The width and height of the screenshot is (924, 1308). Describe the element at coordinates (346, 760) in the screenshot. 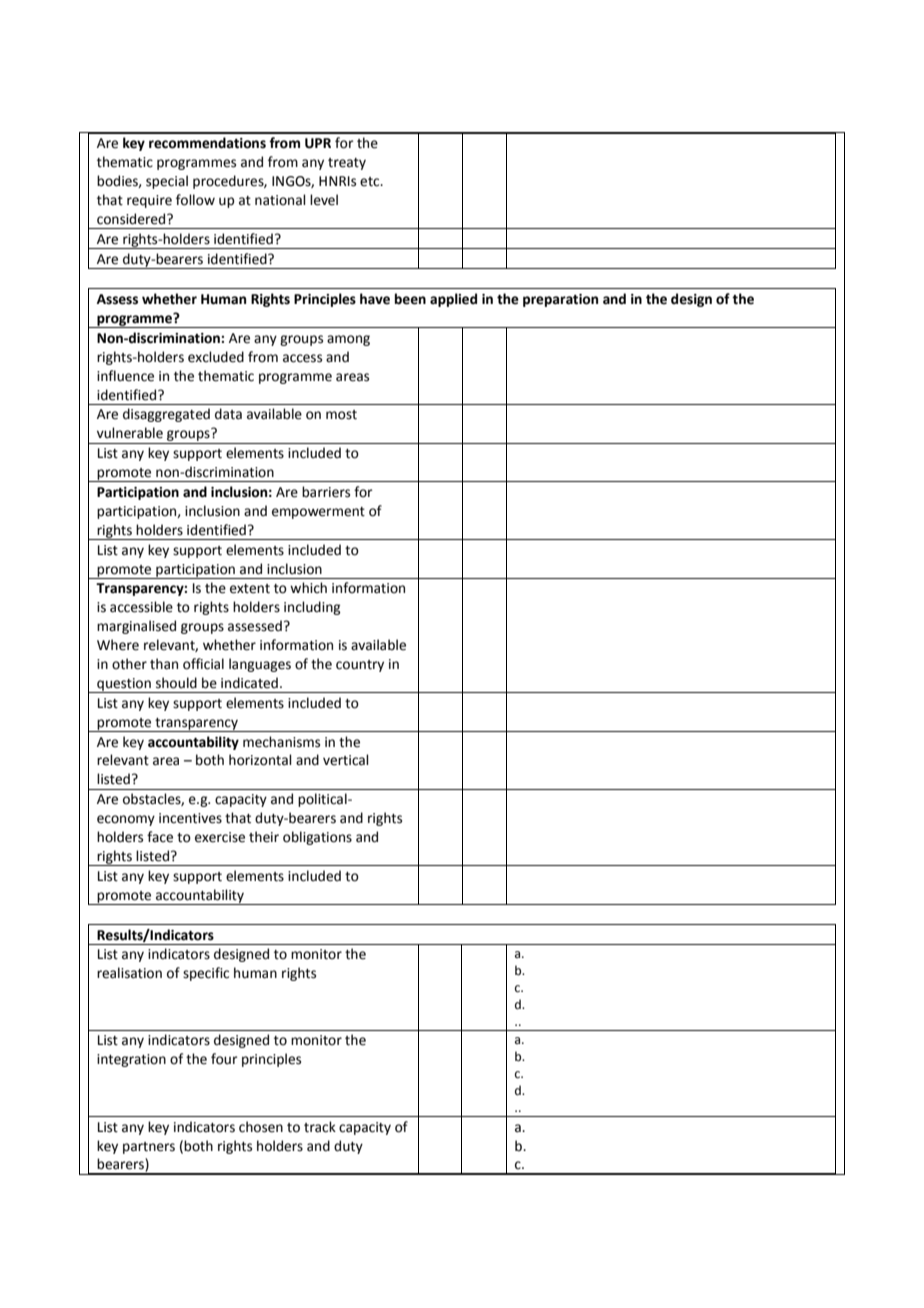

I see `vertical` at that location.
